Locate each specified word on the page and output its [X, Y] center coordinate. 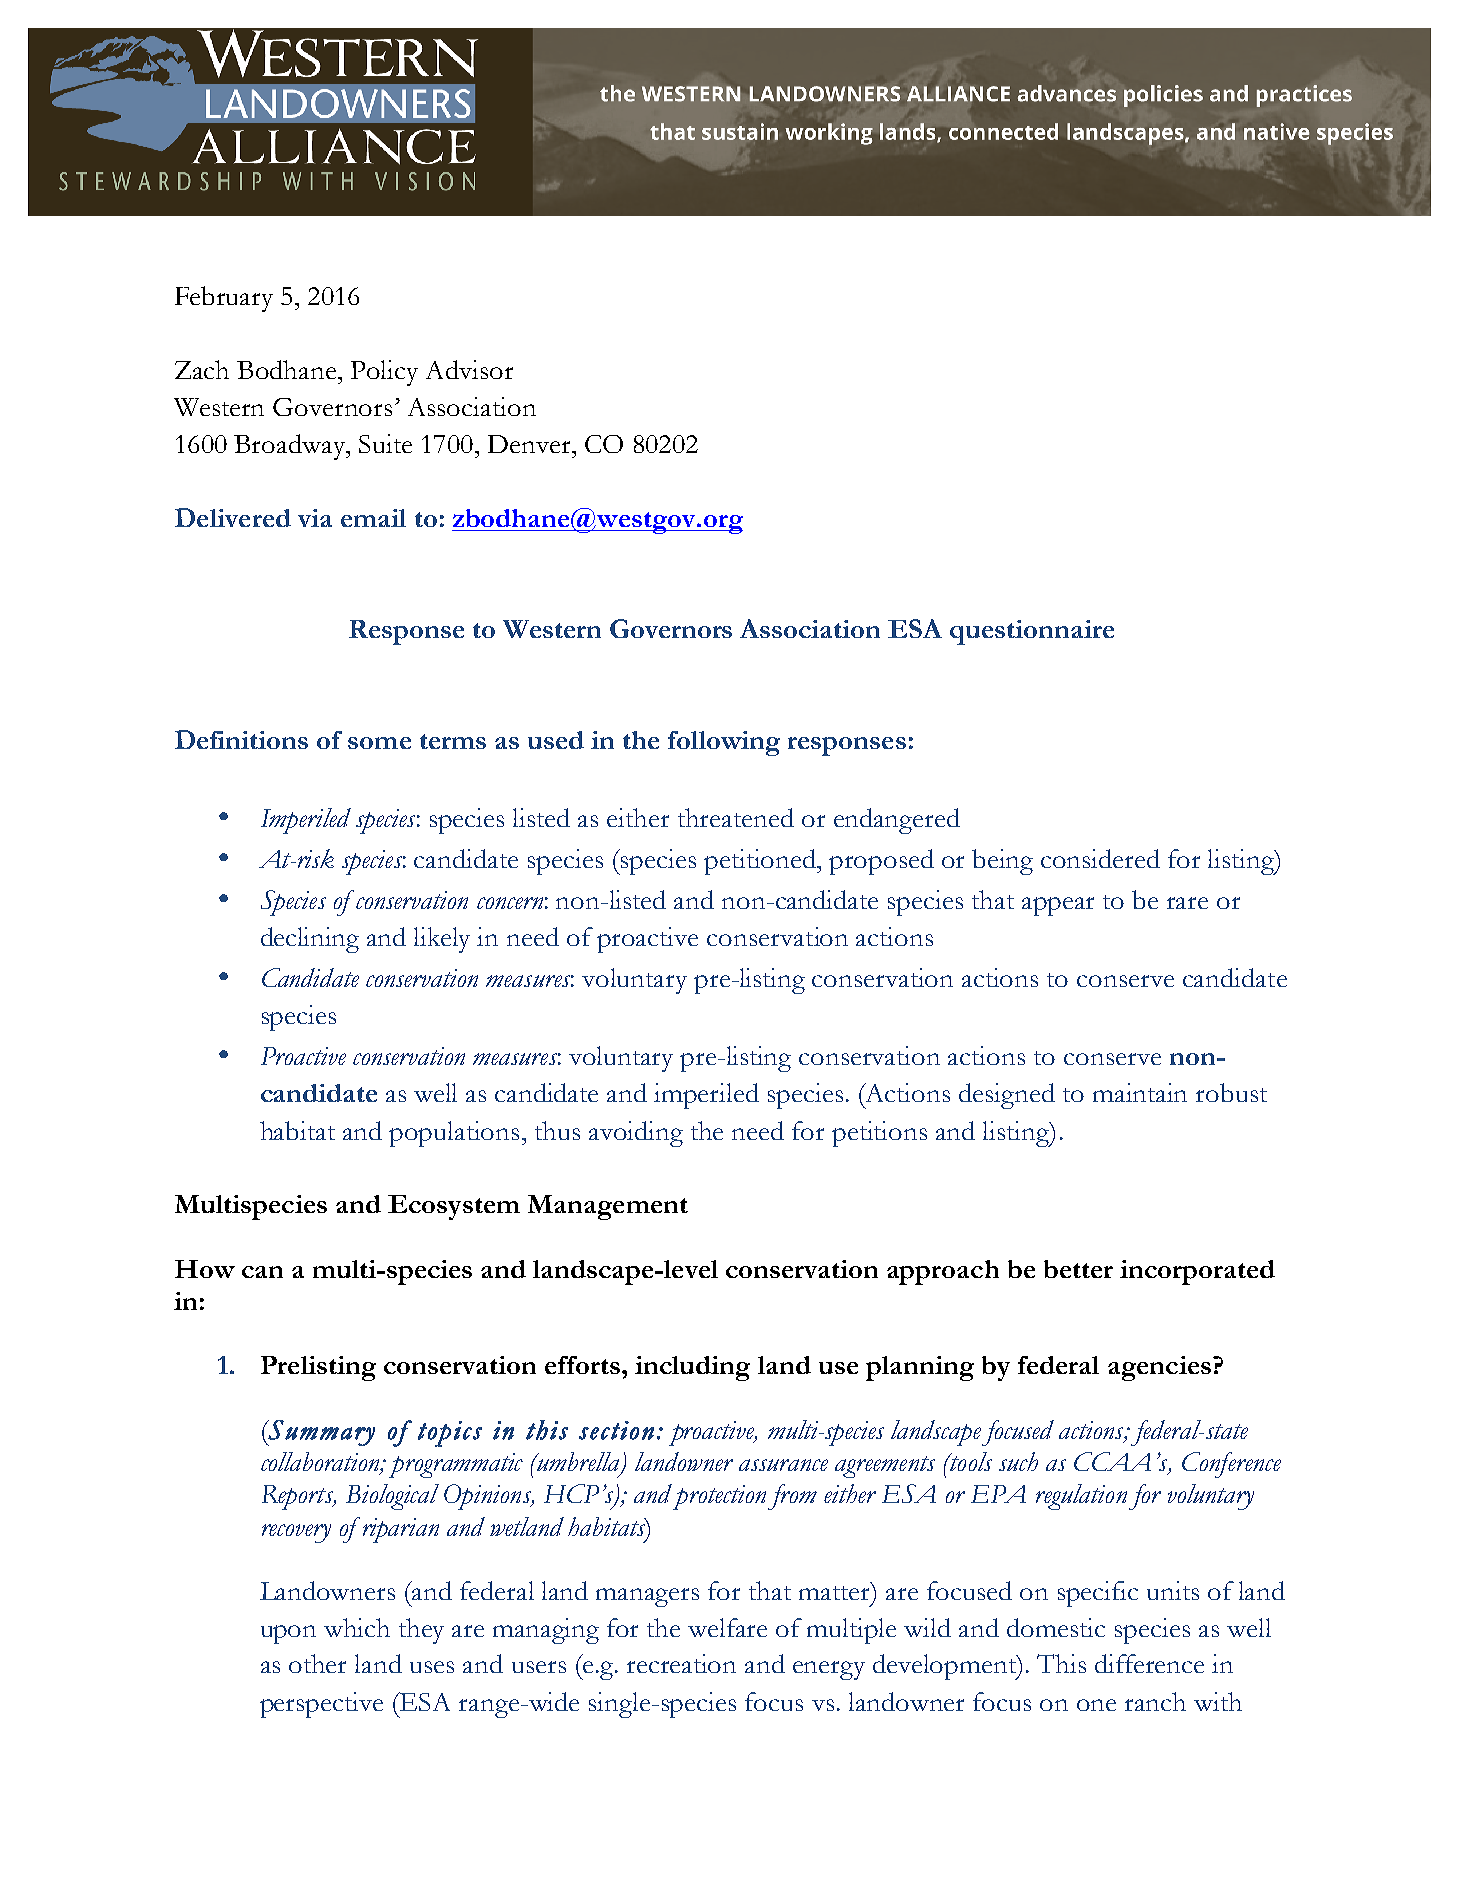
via [315, 518]
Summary [320, 1433]
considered [1100, 858]
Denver [530, 444]
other [317, 1663]
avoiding [636, 1134]
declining [310, 940]
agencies [1159, 1368]
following [724, 743]
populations [454, 1134]
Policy [384, 373]
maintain [1140, 1092]
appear [1058, 906]
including [692, 1368]
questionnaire [1032, 632]
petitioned [761, 862]
